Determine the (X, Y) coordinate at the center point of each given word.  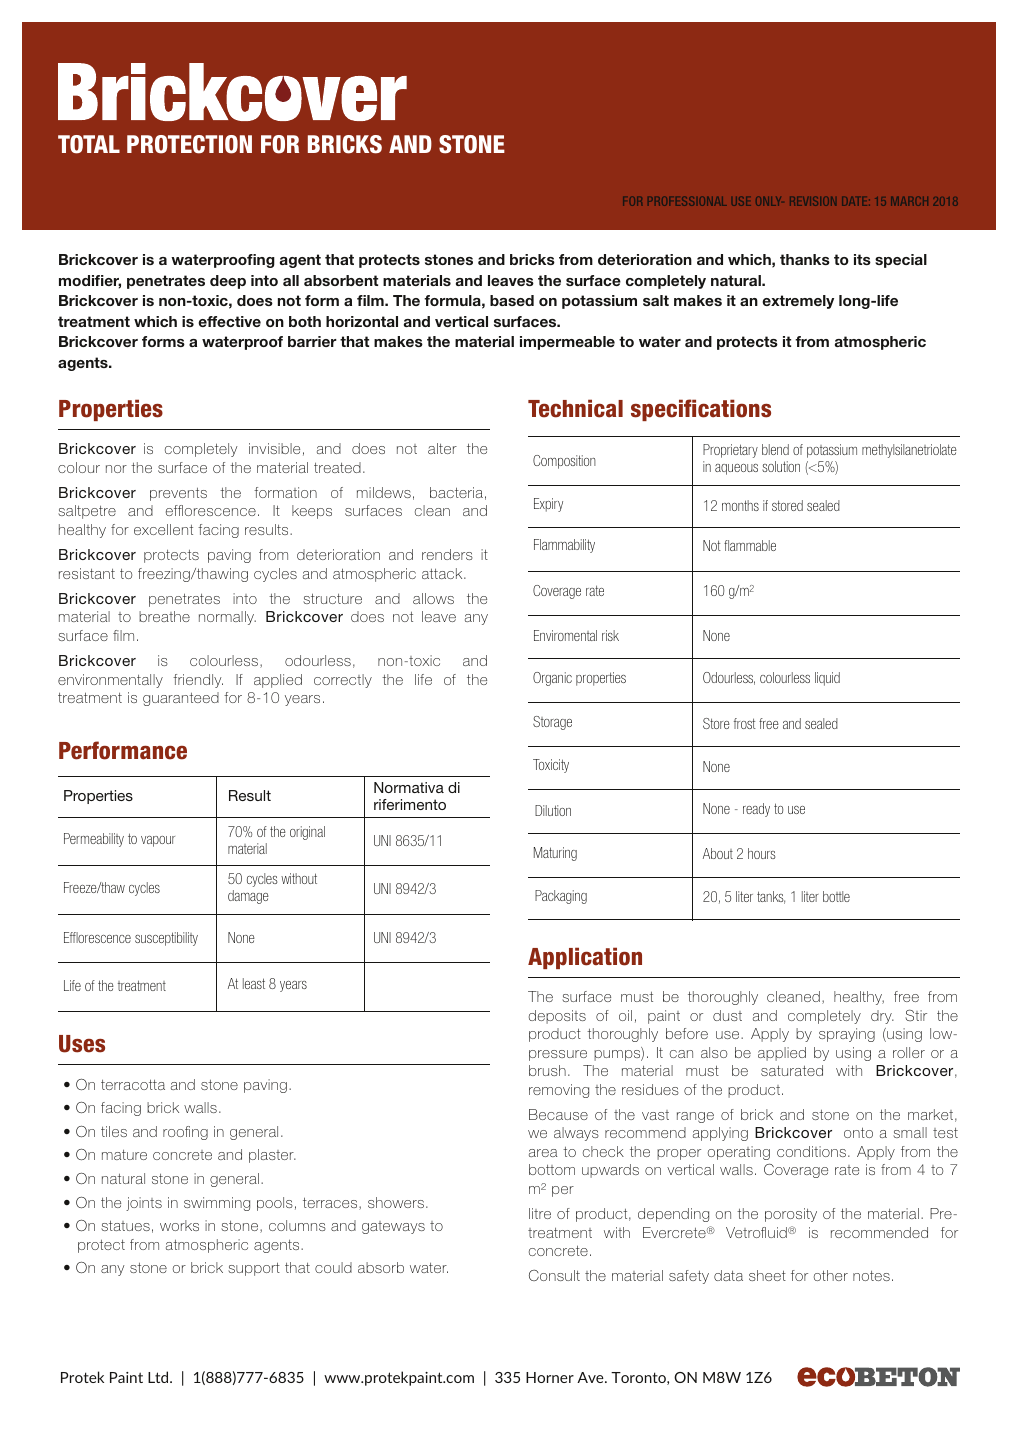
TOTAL (89, 144)
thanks (805, 259)
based (512, 300)
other (831, 1275)
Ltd (159, 1377)
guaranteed (181, 699)
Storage (552, 723)
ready (756, 810)
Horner (550, 1377)
